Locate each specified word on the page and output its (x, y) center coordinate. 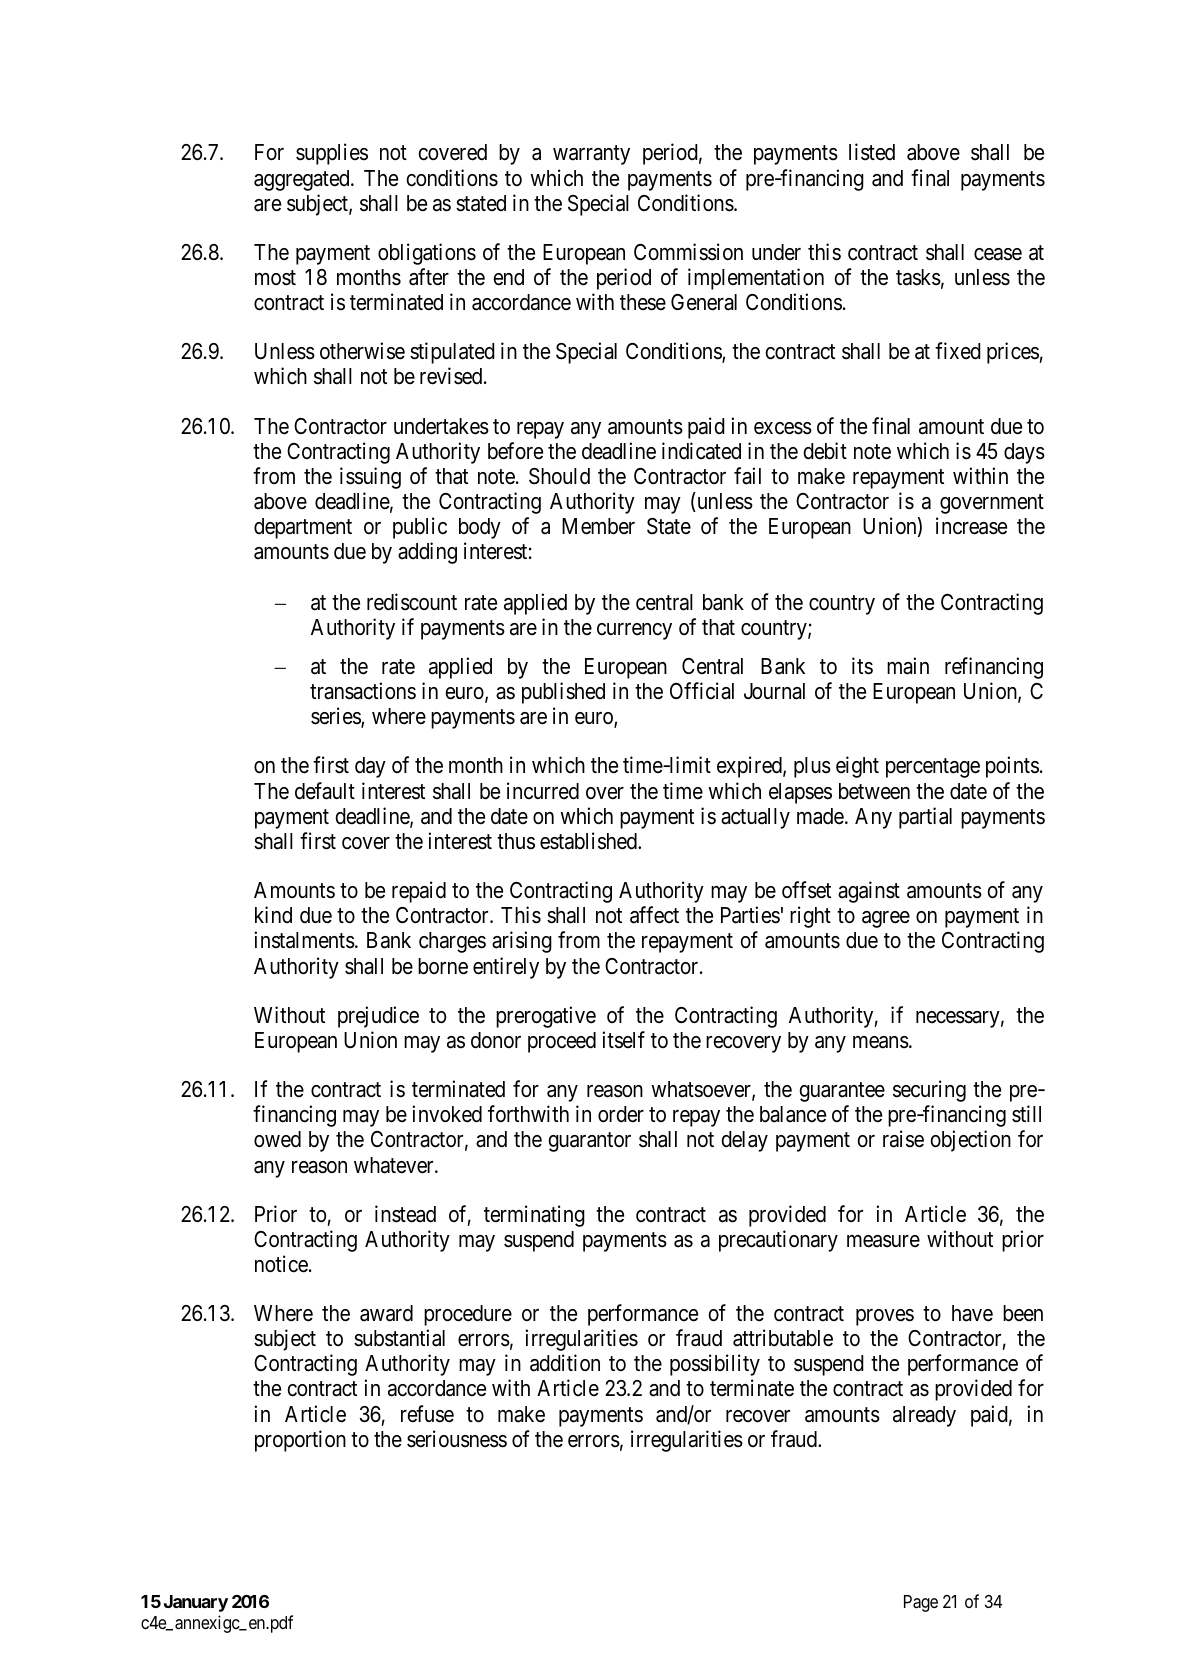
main (908, 666)
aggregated (303, 180)
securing (929, 1091)
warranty (591, 155)
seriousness (457, 1439)
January (196, 1603)
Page (921, 1603)
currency (634, 631)
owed (277, 1139)
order (621, 1114)
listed (872, 152)
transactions (363, 691)
